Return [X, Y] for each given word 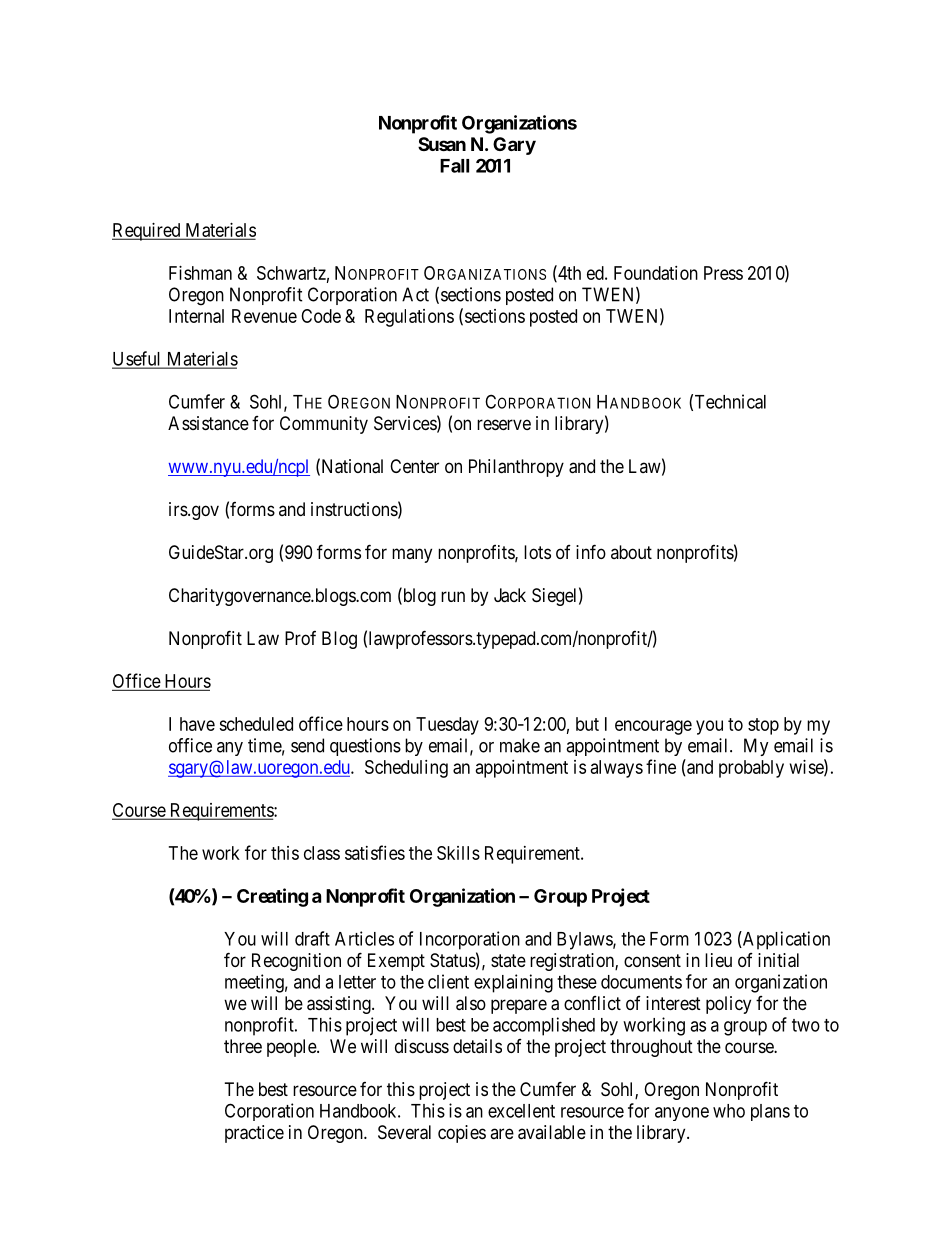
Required [147, 232]
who [729, 1111]
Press [723, 273]
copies [462, 1134]
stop [763, 726]
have [197, 724]
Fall [454, 166]
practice [254, 1134]
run [453, 596]
